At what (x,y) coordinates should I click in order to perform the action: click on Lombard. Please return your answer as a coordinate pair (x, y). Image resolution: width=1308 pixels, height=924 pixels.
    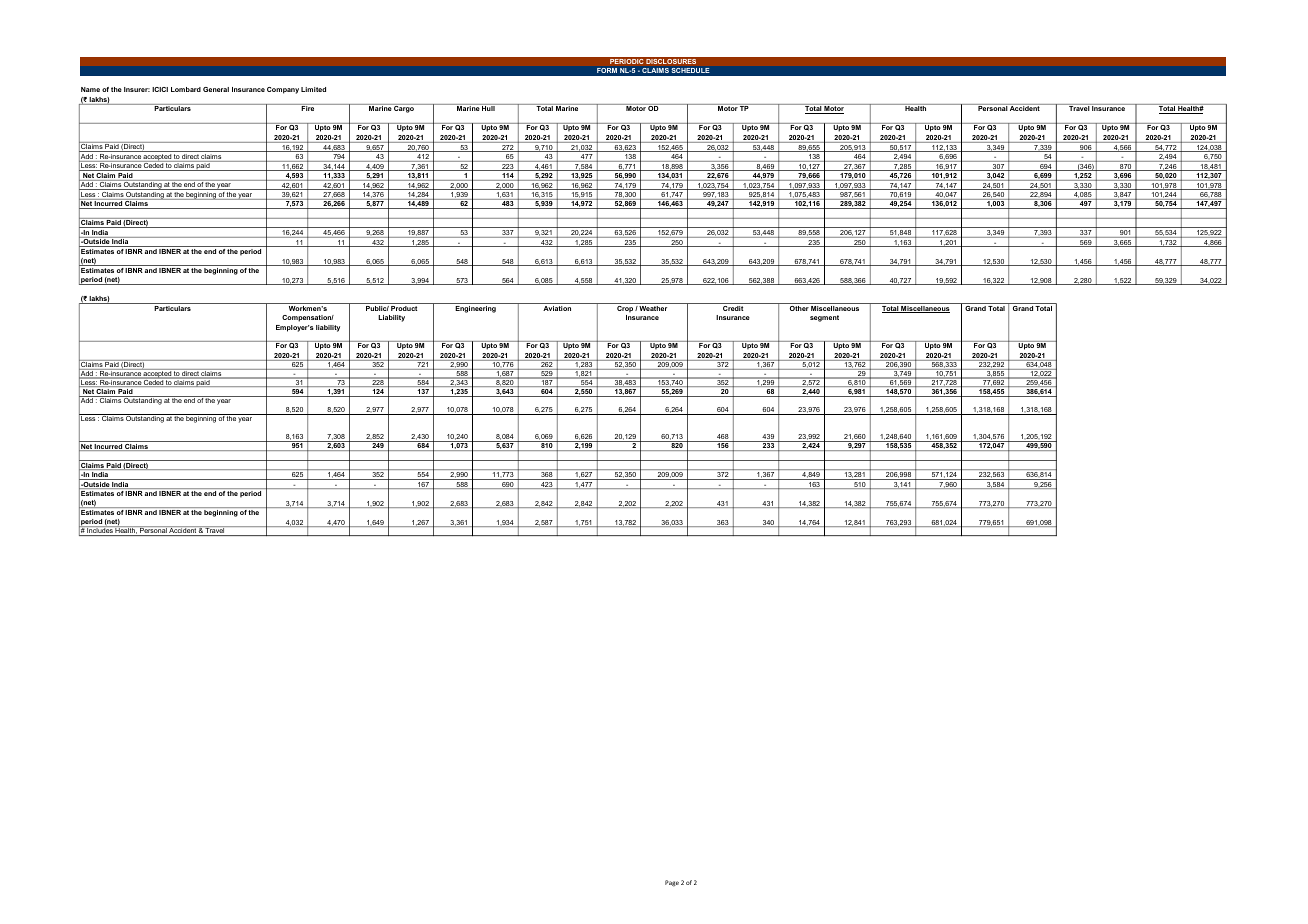
    Looking at the image, I should click on (186, 89).
